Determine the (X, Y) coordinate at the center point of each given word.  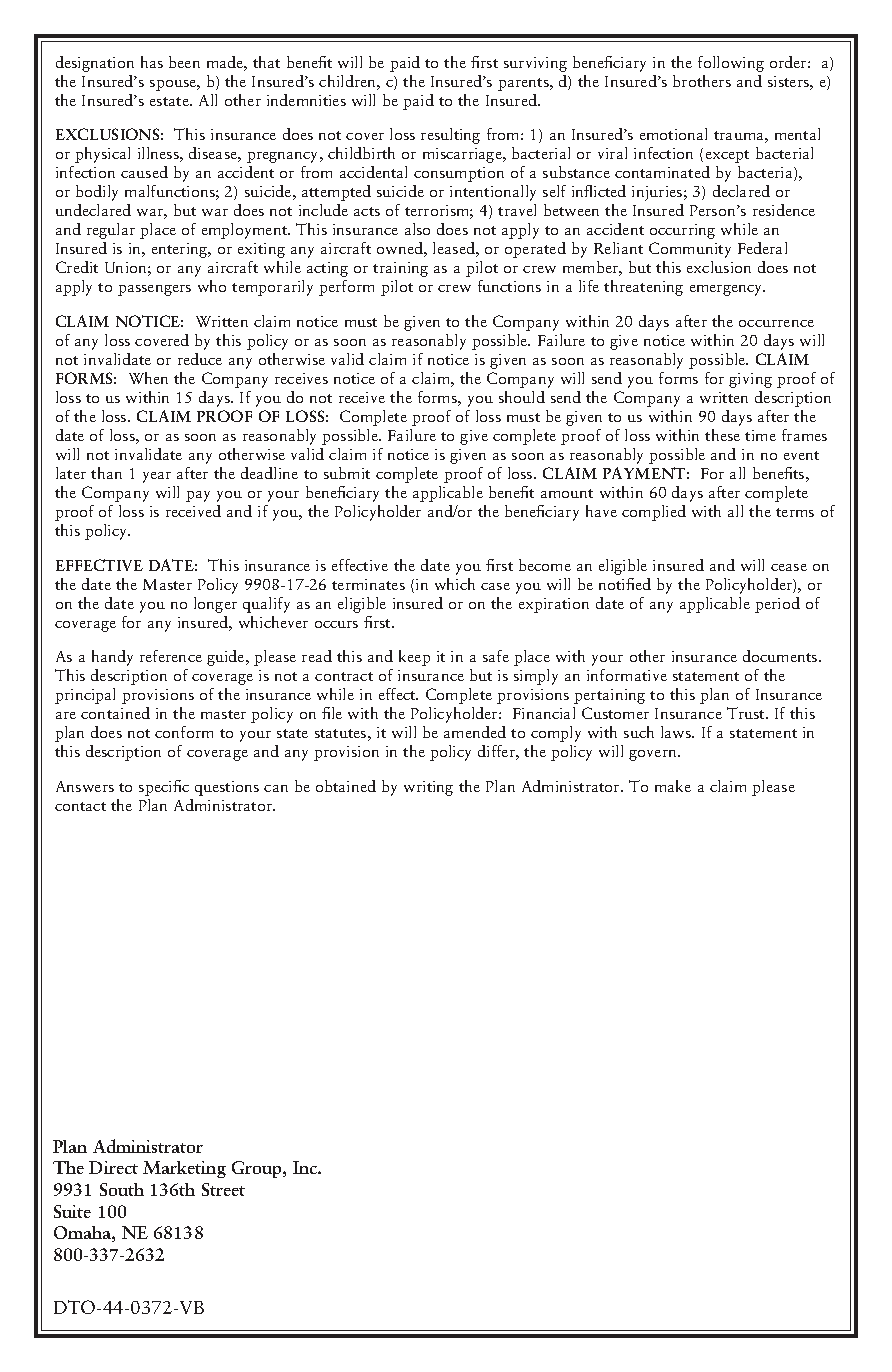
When (148, 378)
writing (428, 788)
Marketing (184, 1169)
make (673, 786)
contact (80, 806)
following (731, 64)
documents (781, 656)
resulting (450, 136)
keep (414, 658)
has (152, 62)
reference (171, 656)
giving (750, 380)
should (522, 397)
